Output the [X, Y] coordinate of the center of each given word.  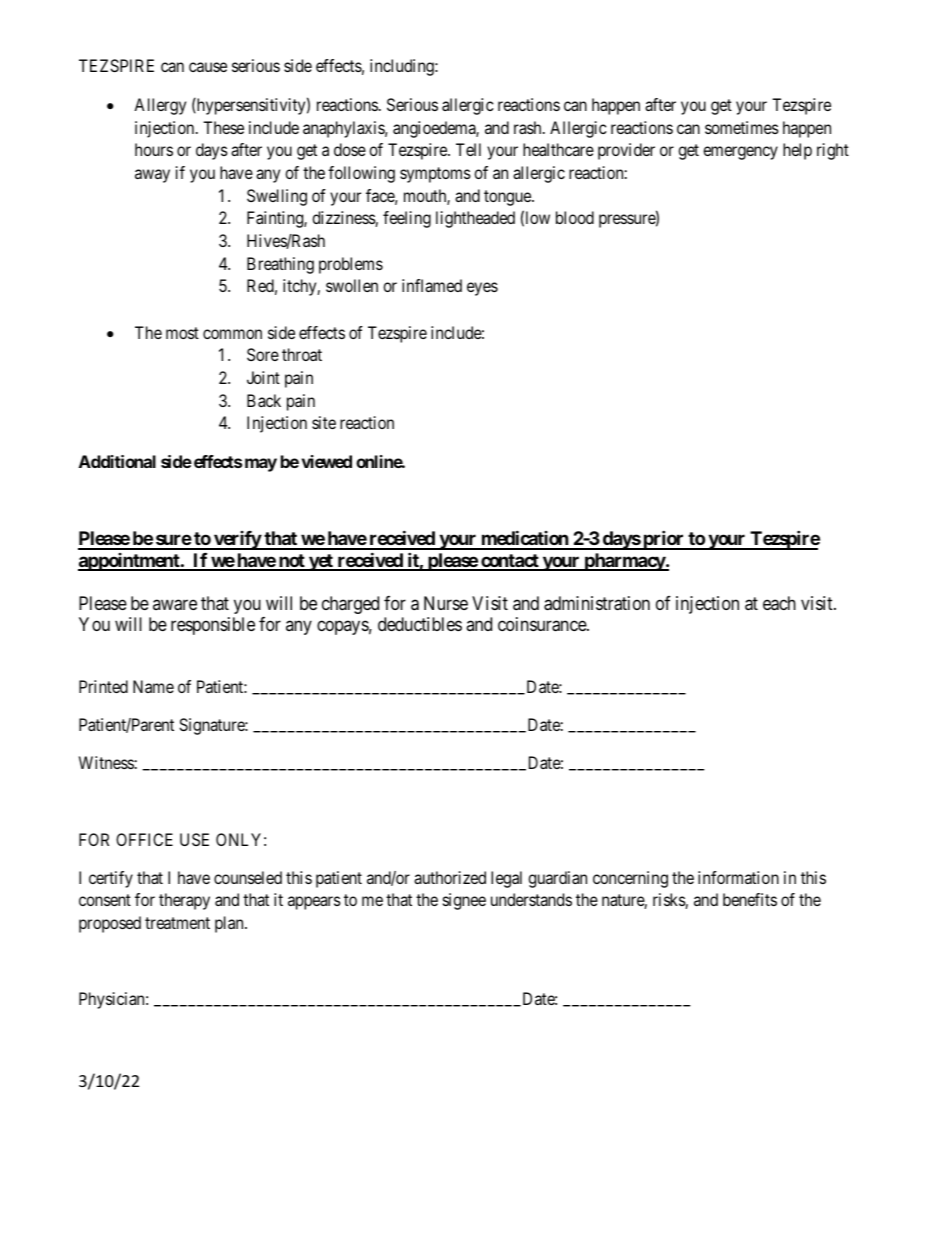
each [779, 603]
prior [663, 540]
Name [153, 686]
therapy [184, 901]
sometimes [742, 127]
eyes [482, 289]
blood [575, 217]
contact [510, 562]
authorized [450, 877]
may [261, 465]
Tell [468, 149]
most [182, 333]
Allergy [160, 106]
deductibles [420, 624]
